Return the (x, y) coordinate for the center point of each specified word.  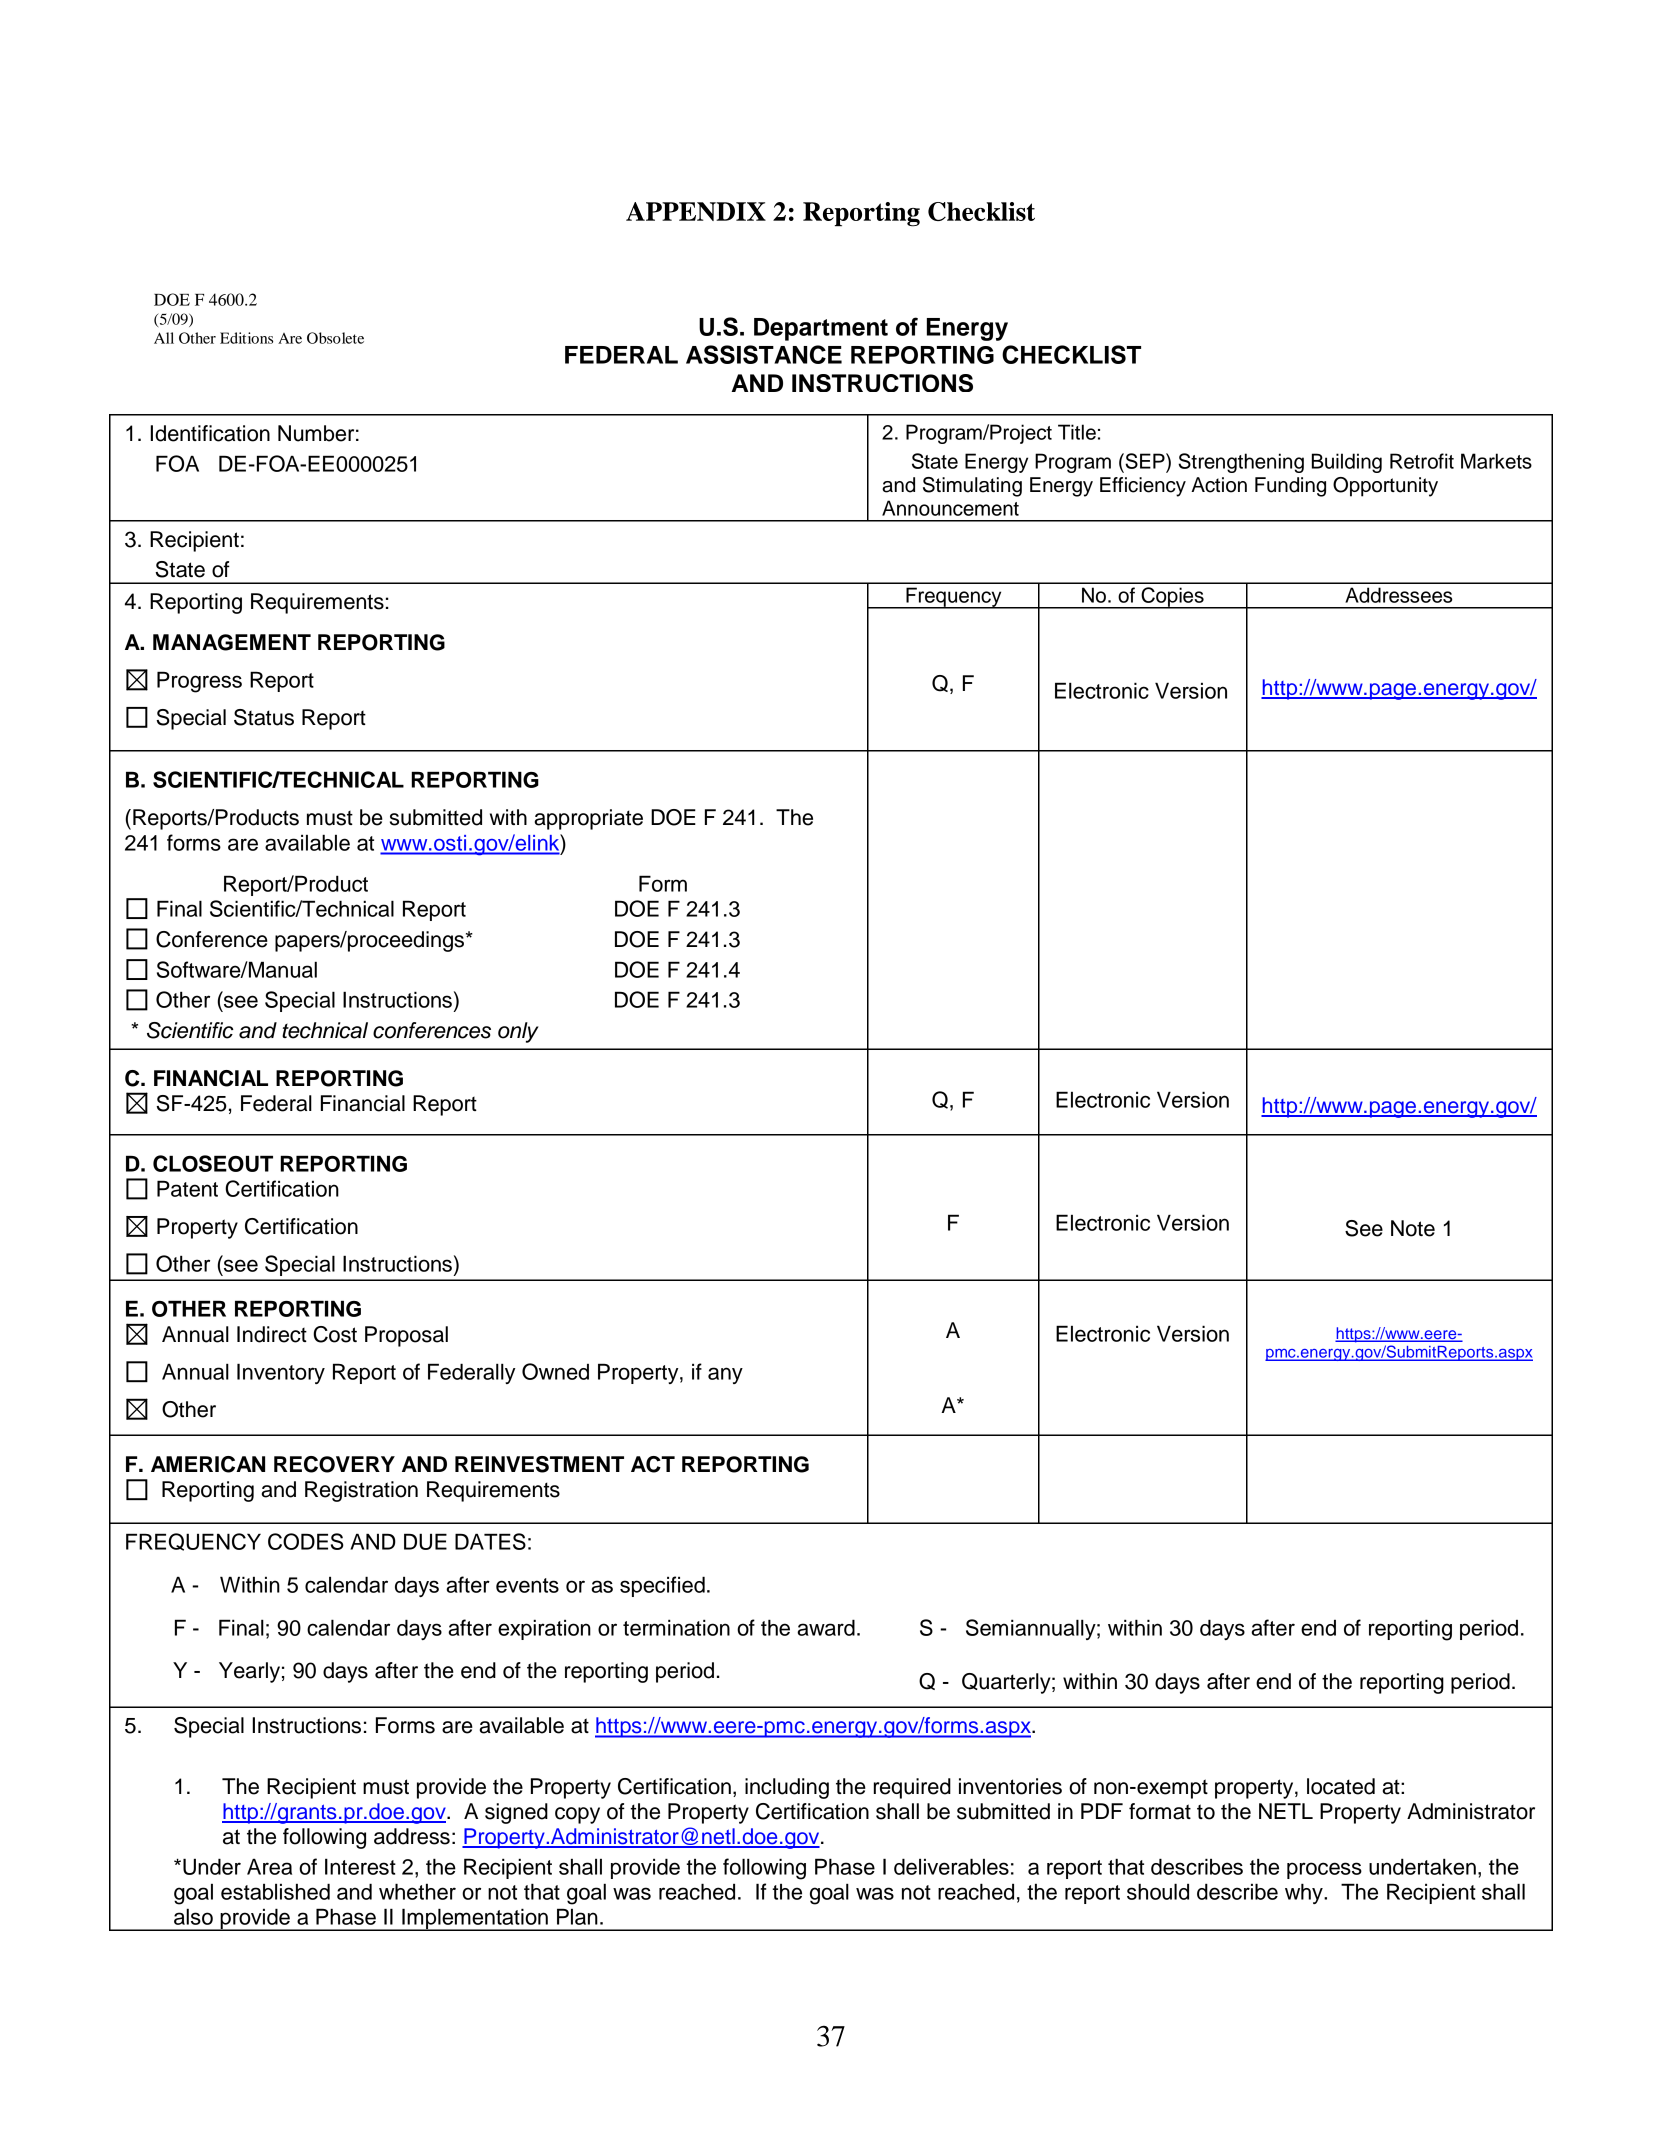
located (1341, 1786)
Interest (360, 1866)
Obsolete (335, 338)
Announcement (950, 508)
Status (264, 717)
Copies (1172, 598)
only (518, 1032)
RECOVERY (334, 1464)
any (725, 1375)
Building (1347, 463)
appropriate (588, 819)
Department (821, 329)
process (1324, 1870)
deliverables (951, 1866)
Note (1413, 1228)
